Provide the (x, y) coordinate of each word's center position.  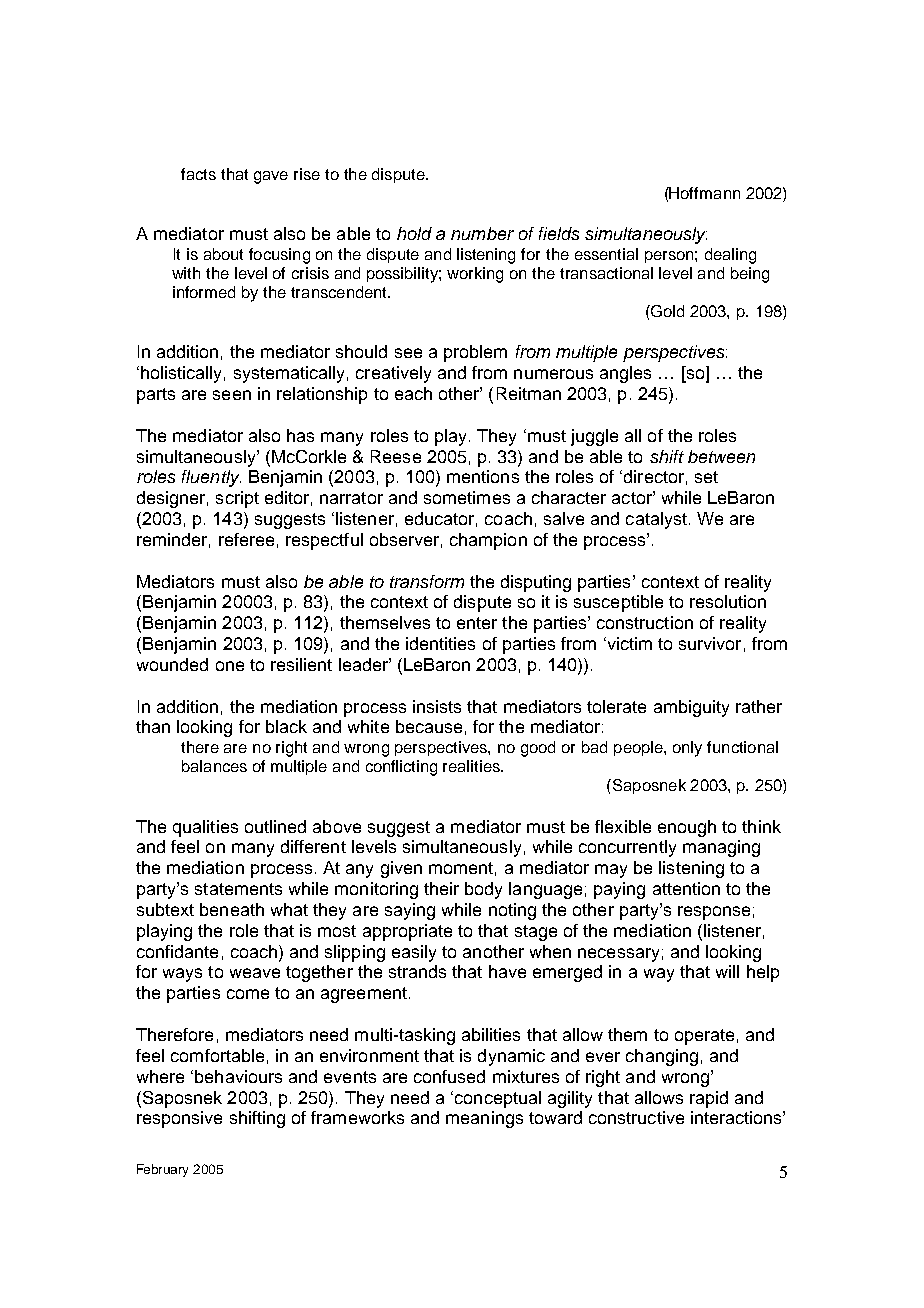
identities (440, 643)
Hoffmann (704, 193)
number (482, 233)
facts (198, 174)
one (230, 666)
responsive (179, 1119)
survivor (710, 643)
